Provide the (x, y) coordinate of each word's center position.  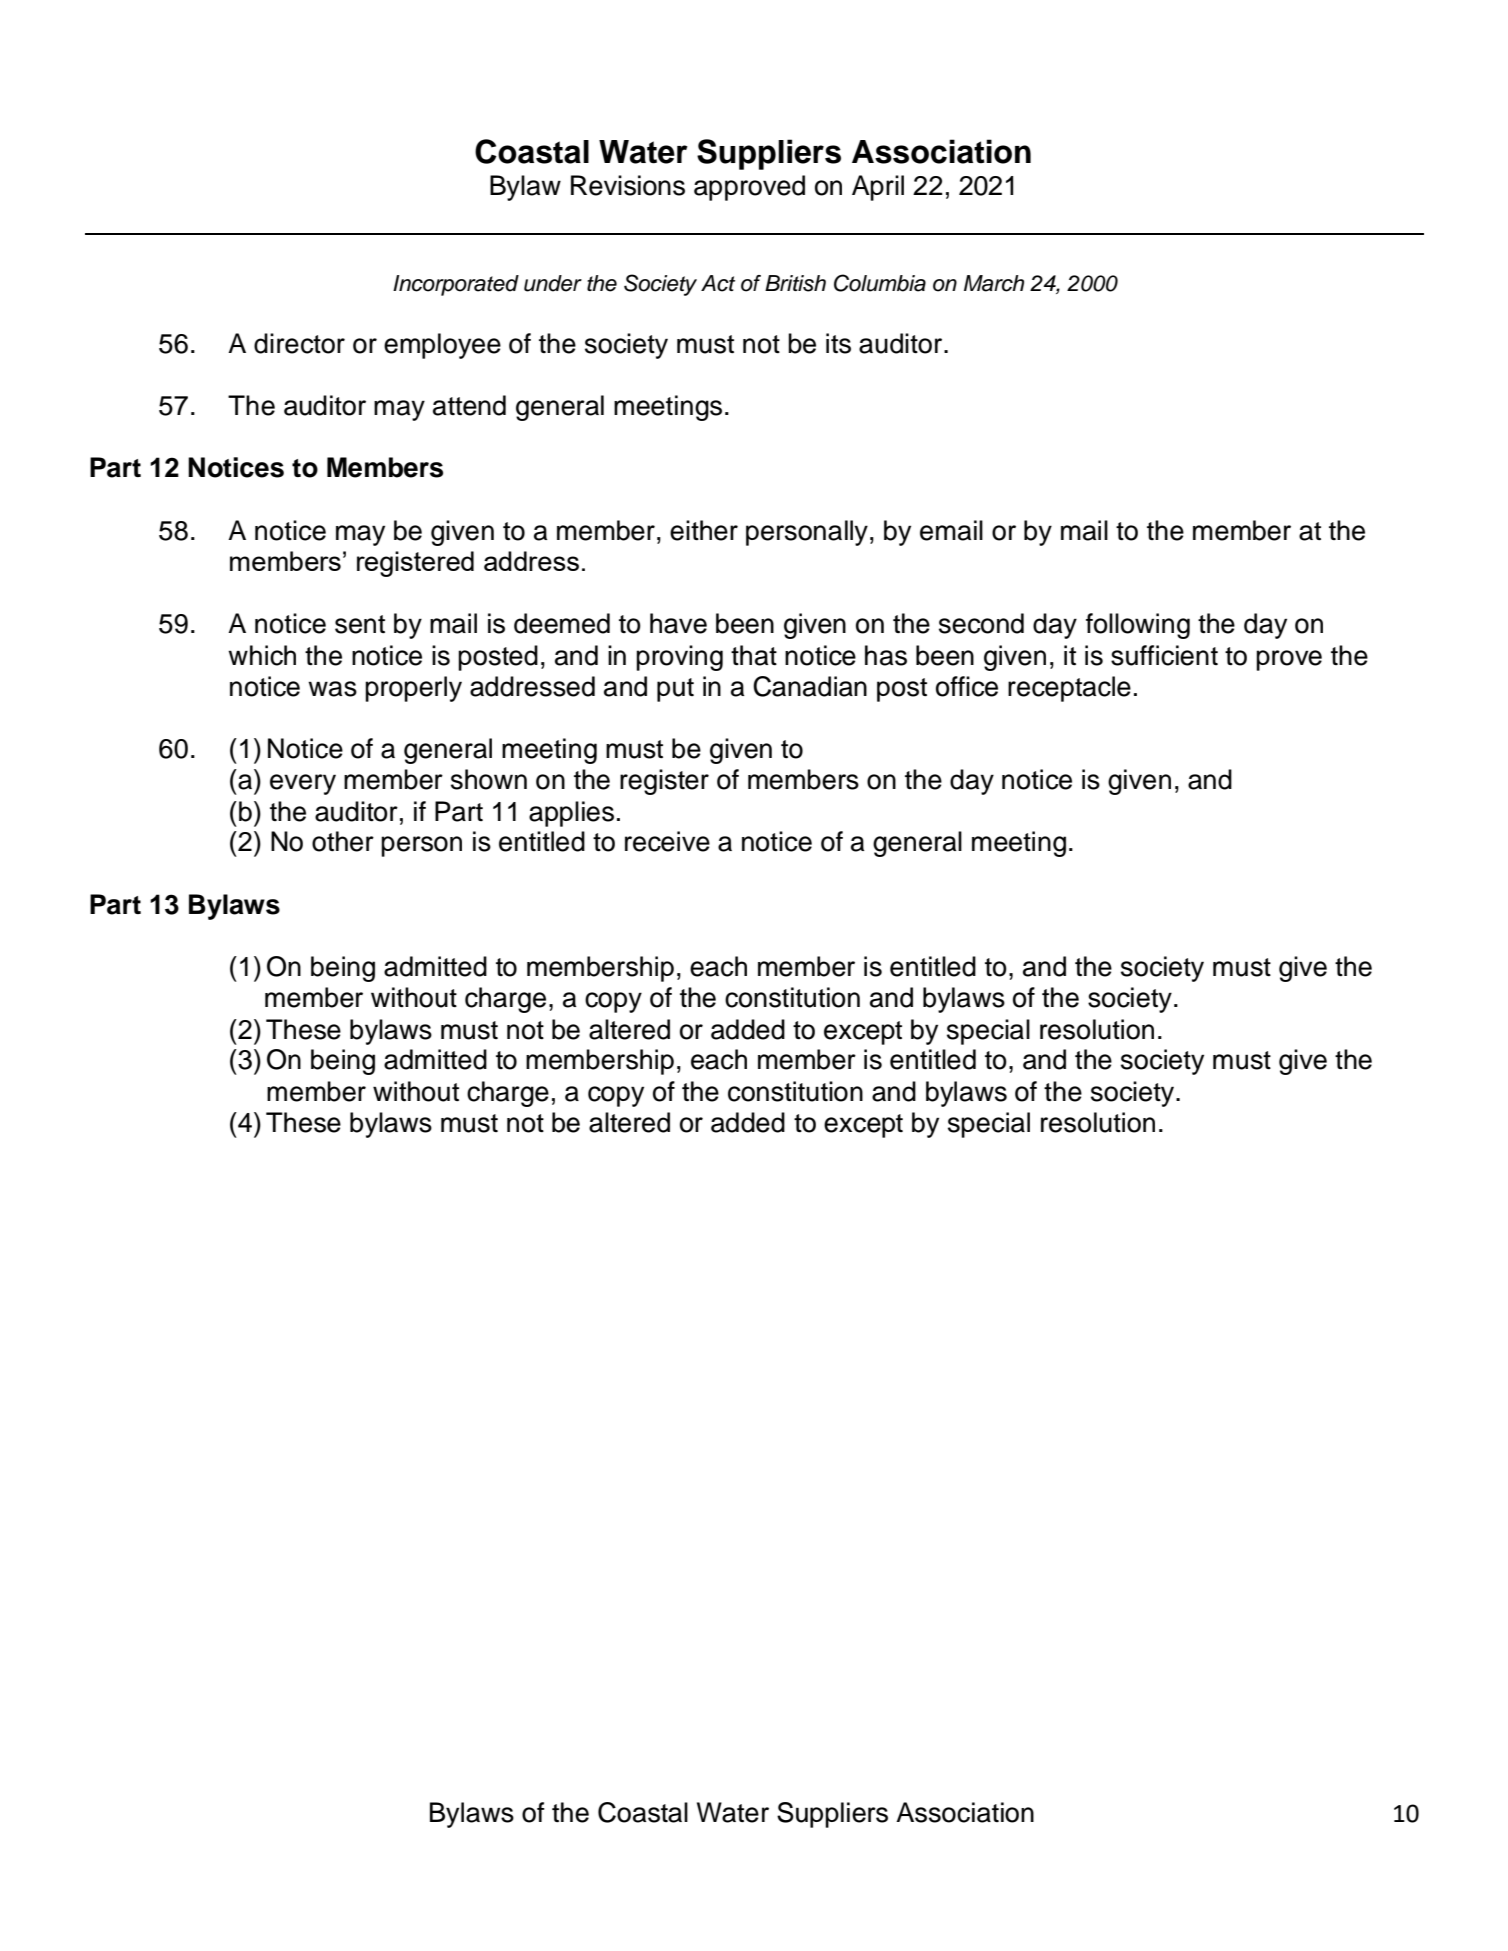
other (343, 841)
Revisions (628, 185)
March (994, 283)
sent (360, 624)
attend (469, 405)
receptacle (1069, 689)
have (678, 623)
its (838, 343)
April (878, 188)
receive (667, 841)
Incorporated (456, 285)
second (981, 623)
